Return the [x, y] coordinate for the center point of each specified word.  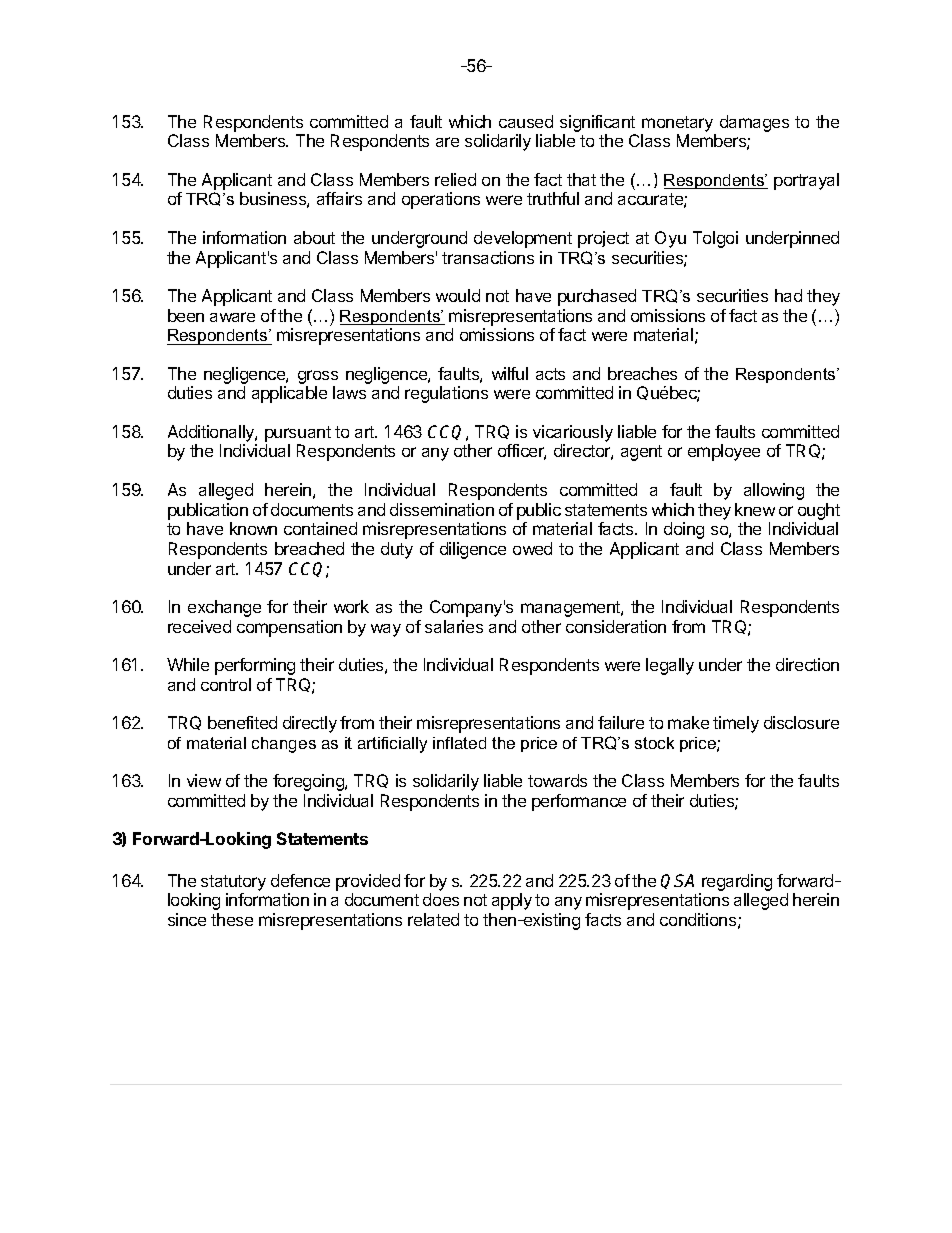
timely [736, 724]
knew [755, 509]
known [253, 528]
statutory [233, 883]
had [788, 295]
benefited [242, 722]
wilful [510, 373]
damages [754, 123]
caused [526, 121]
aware [232, 317]
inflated [459, 743]
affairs [339, 198]
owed [532, 548]
